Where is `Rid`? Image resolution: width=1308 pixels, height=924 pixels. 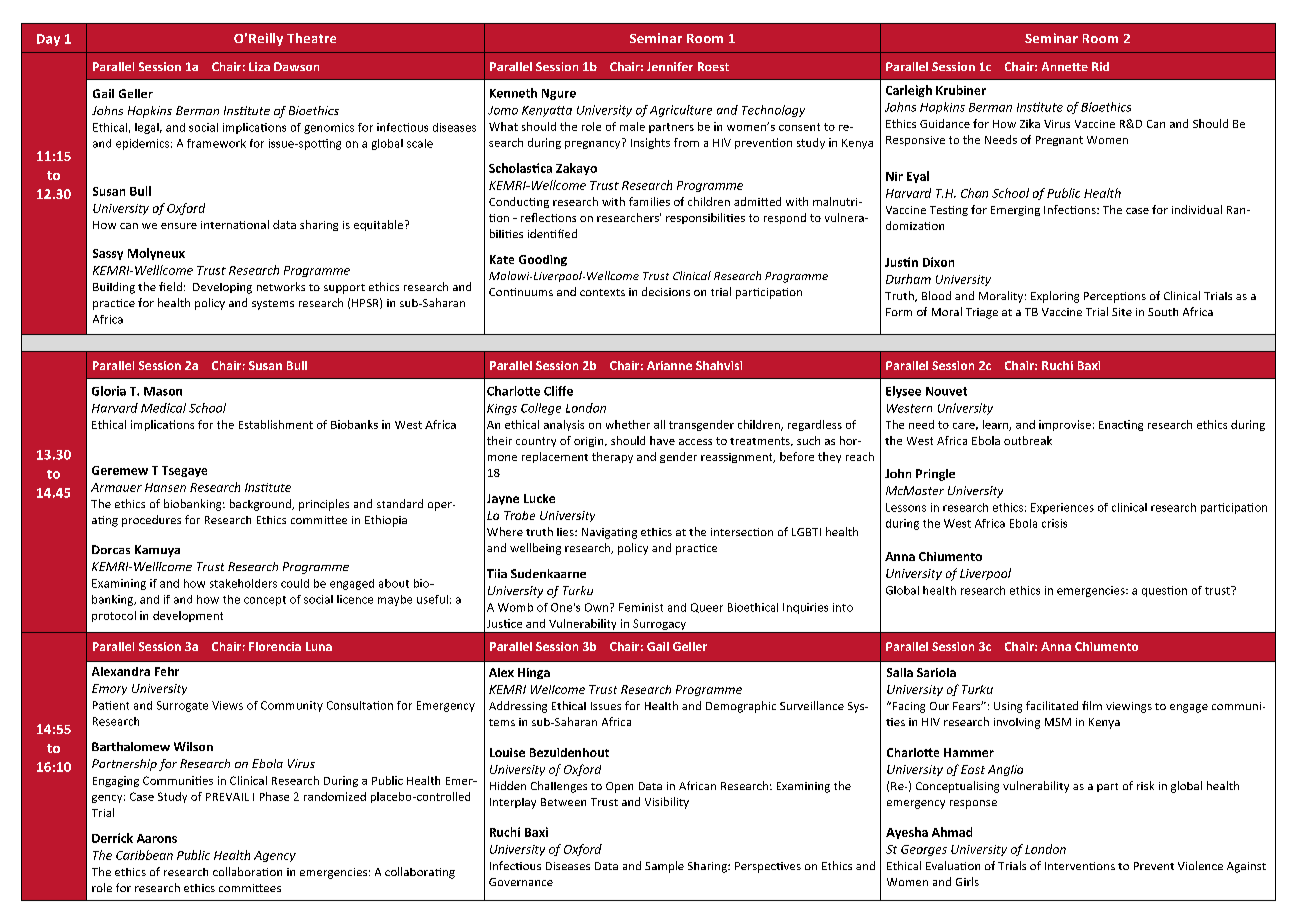
Rid is located at coordinates (1100, 66).
